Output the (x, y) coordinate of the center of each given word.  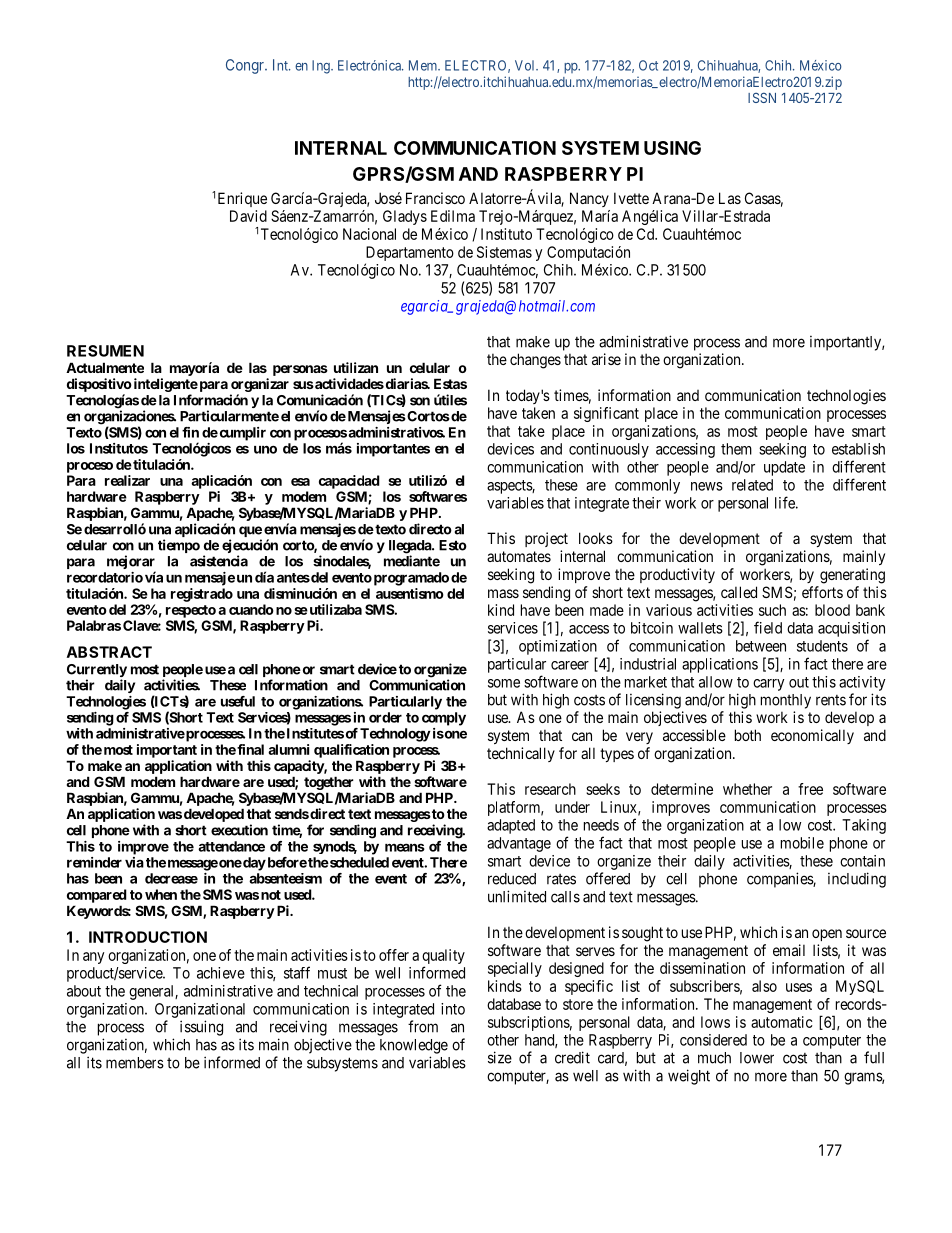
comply (444, 719)
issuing (201, 1028)
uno (265, 449)
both (748, 735)
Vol (526, 65)
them (736, 449)
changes (535, 361)
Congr (246, 66)
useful (238, 701)
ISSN (762, 98)
